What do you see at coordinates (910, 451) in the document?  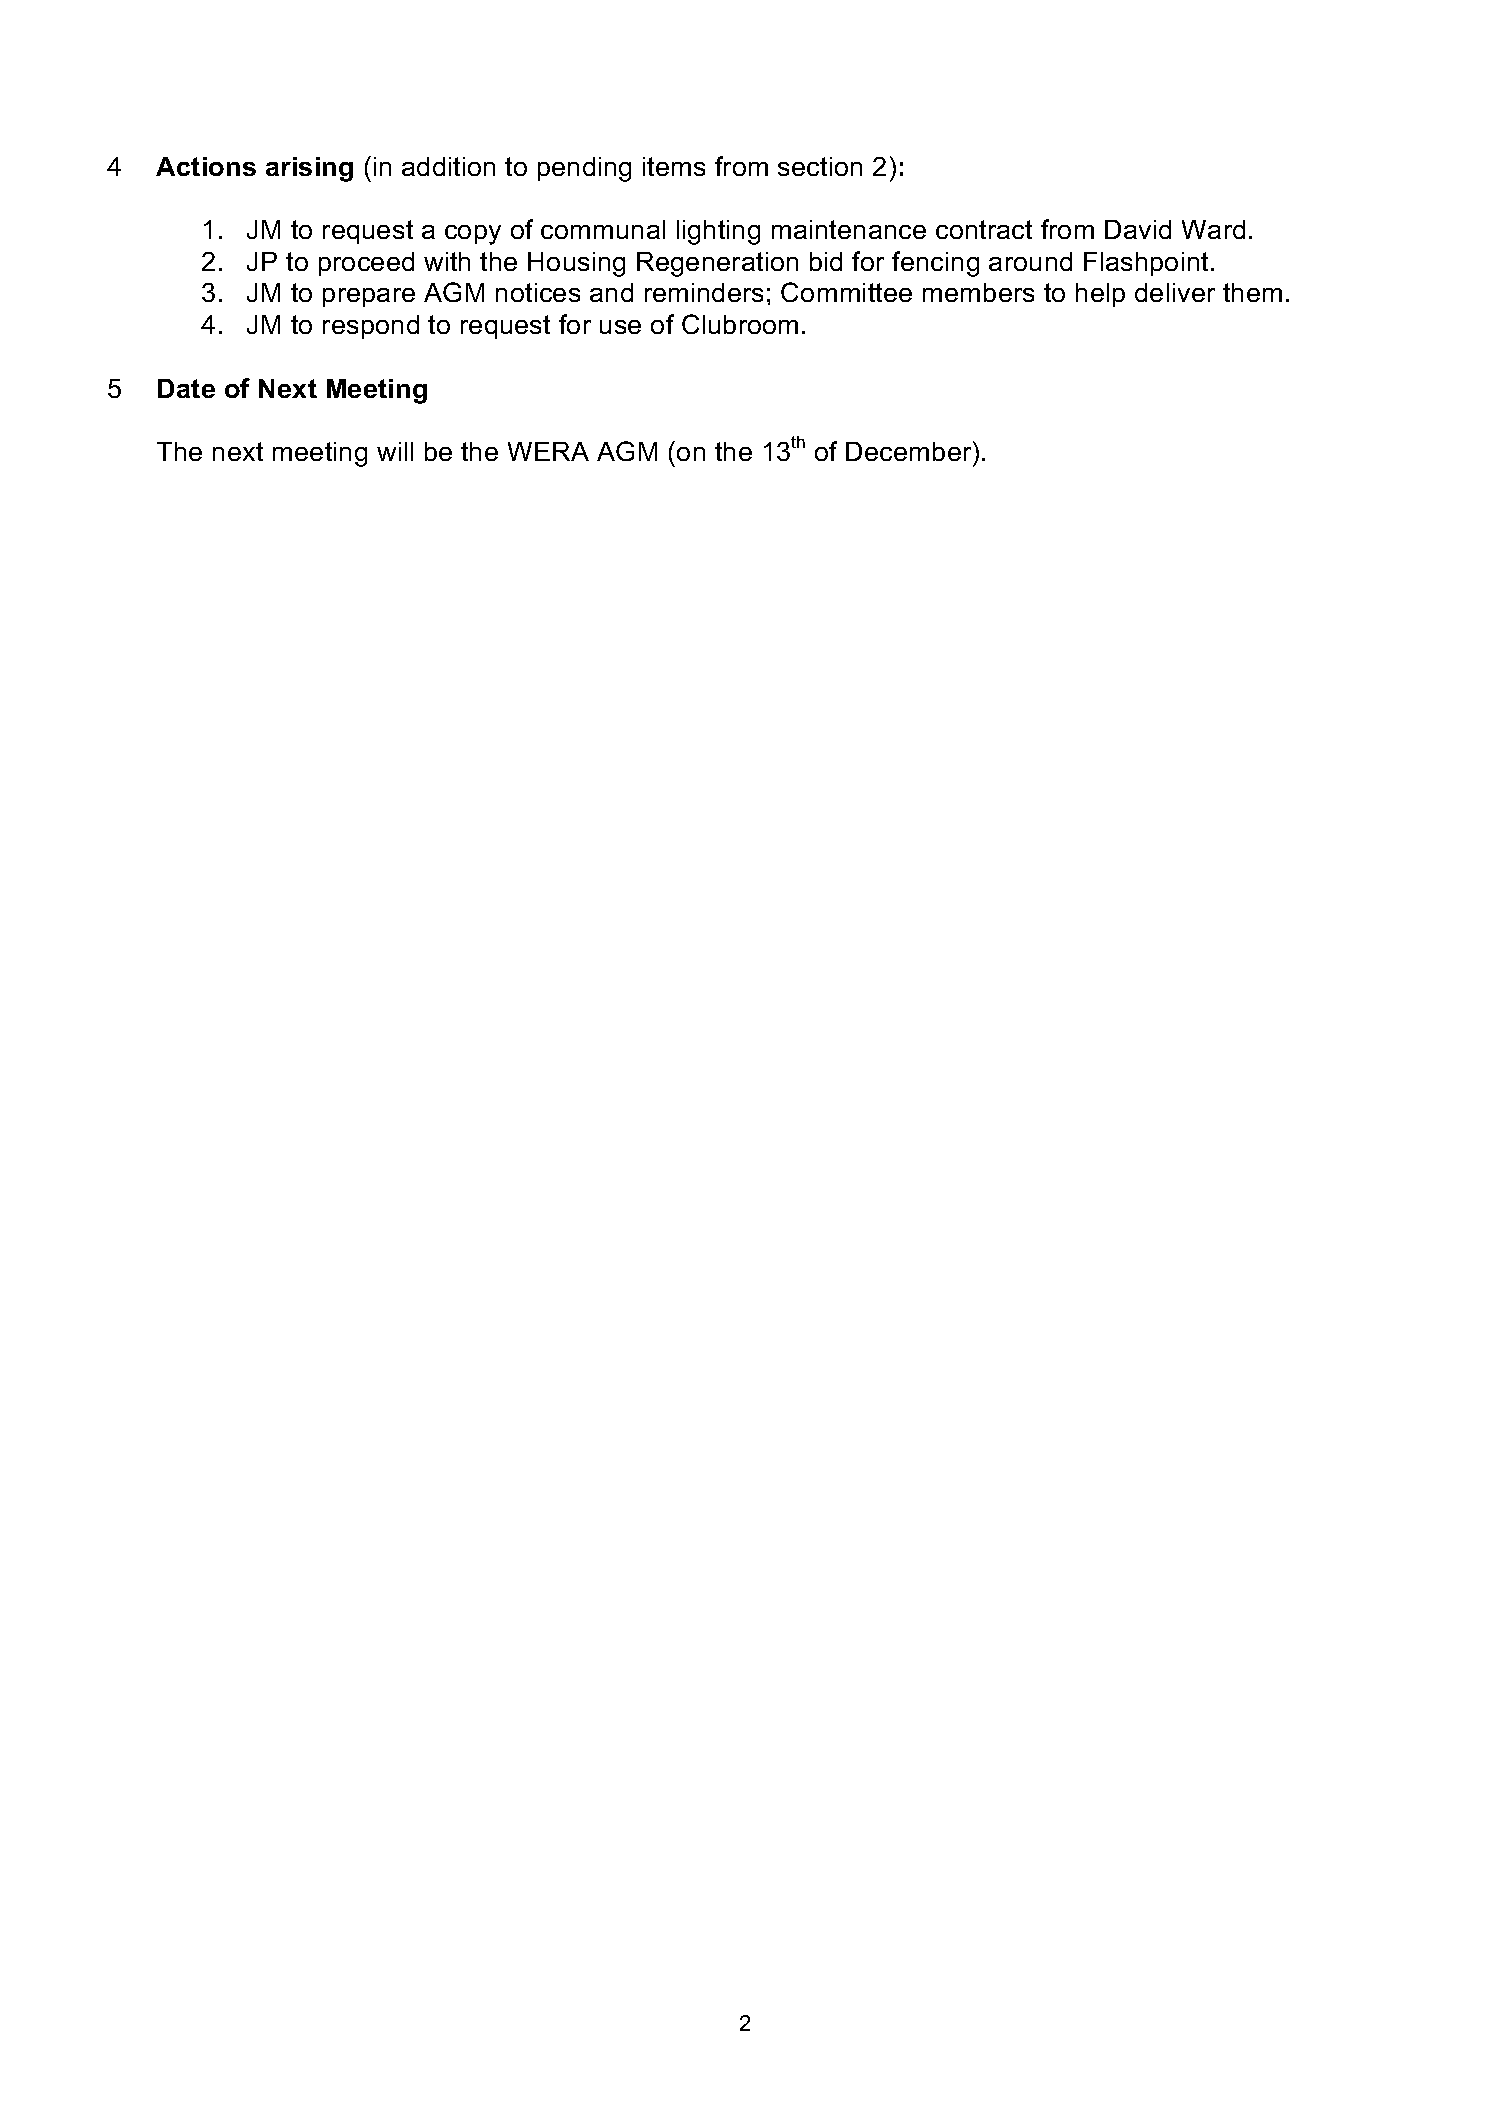 I see `December` at bounding box center [910, 451].
